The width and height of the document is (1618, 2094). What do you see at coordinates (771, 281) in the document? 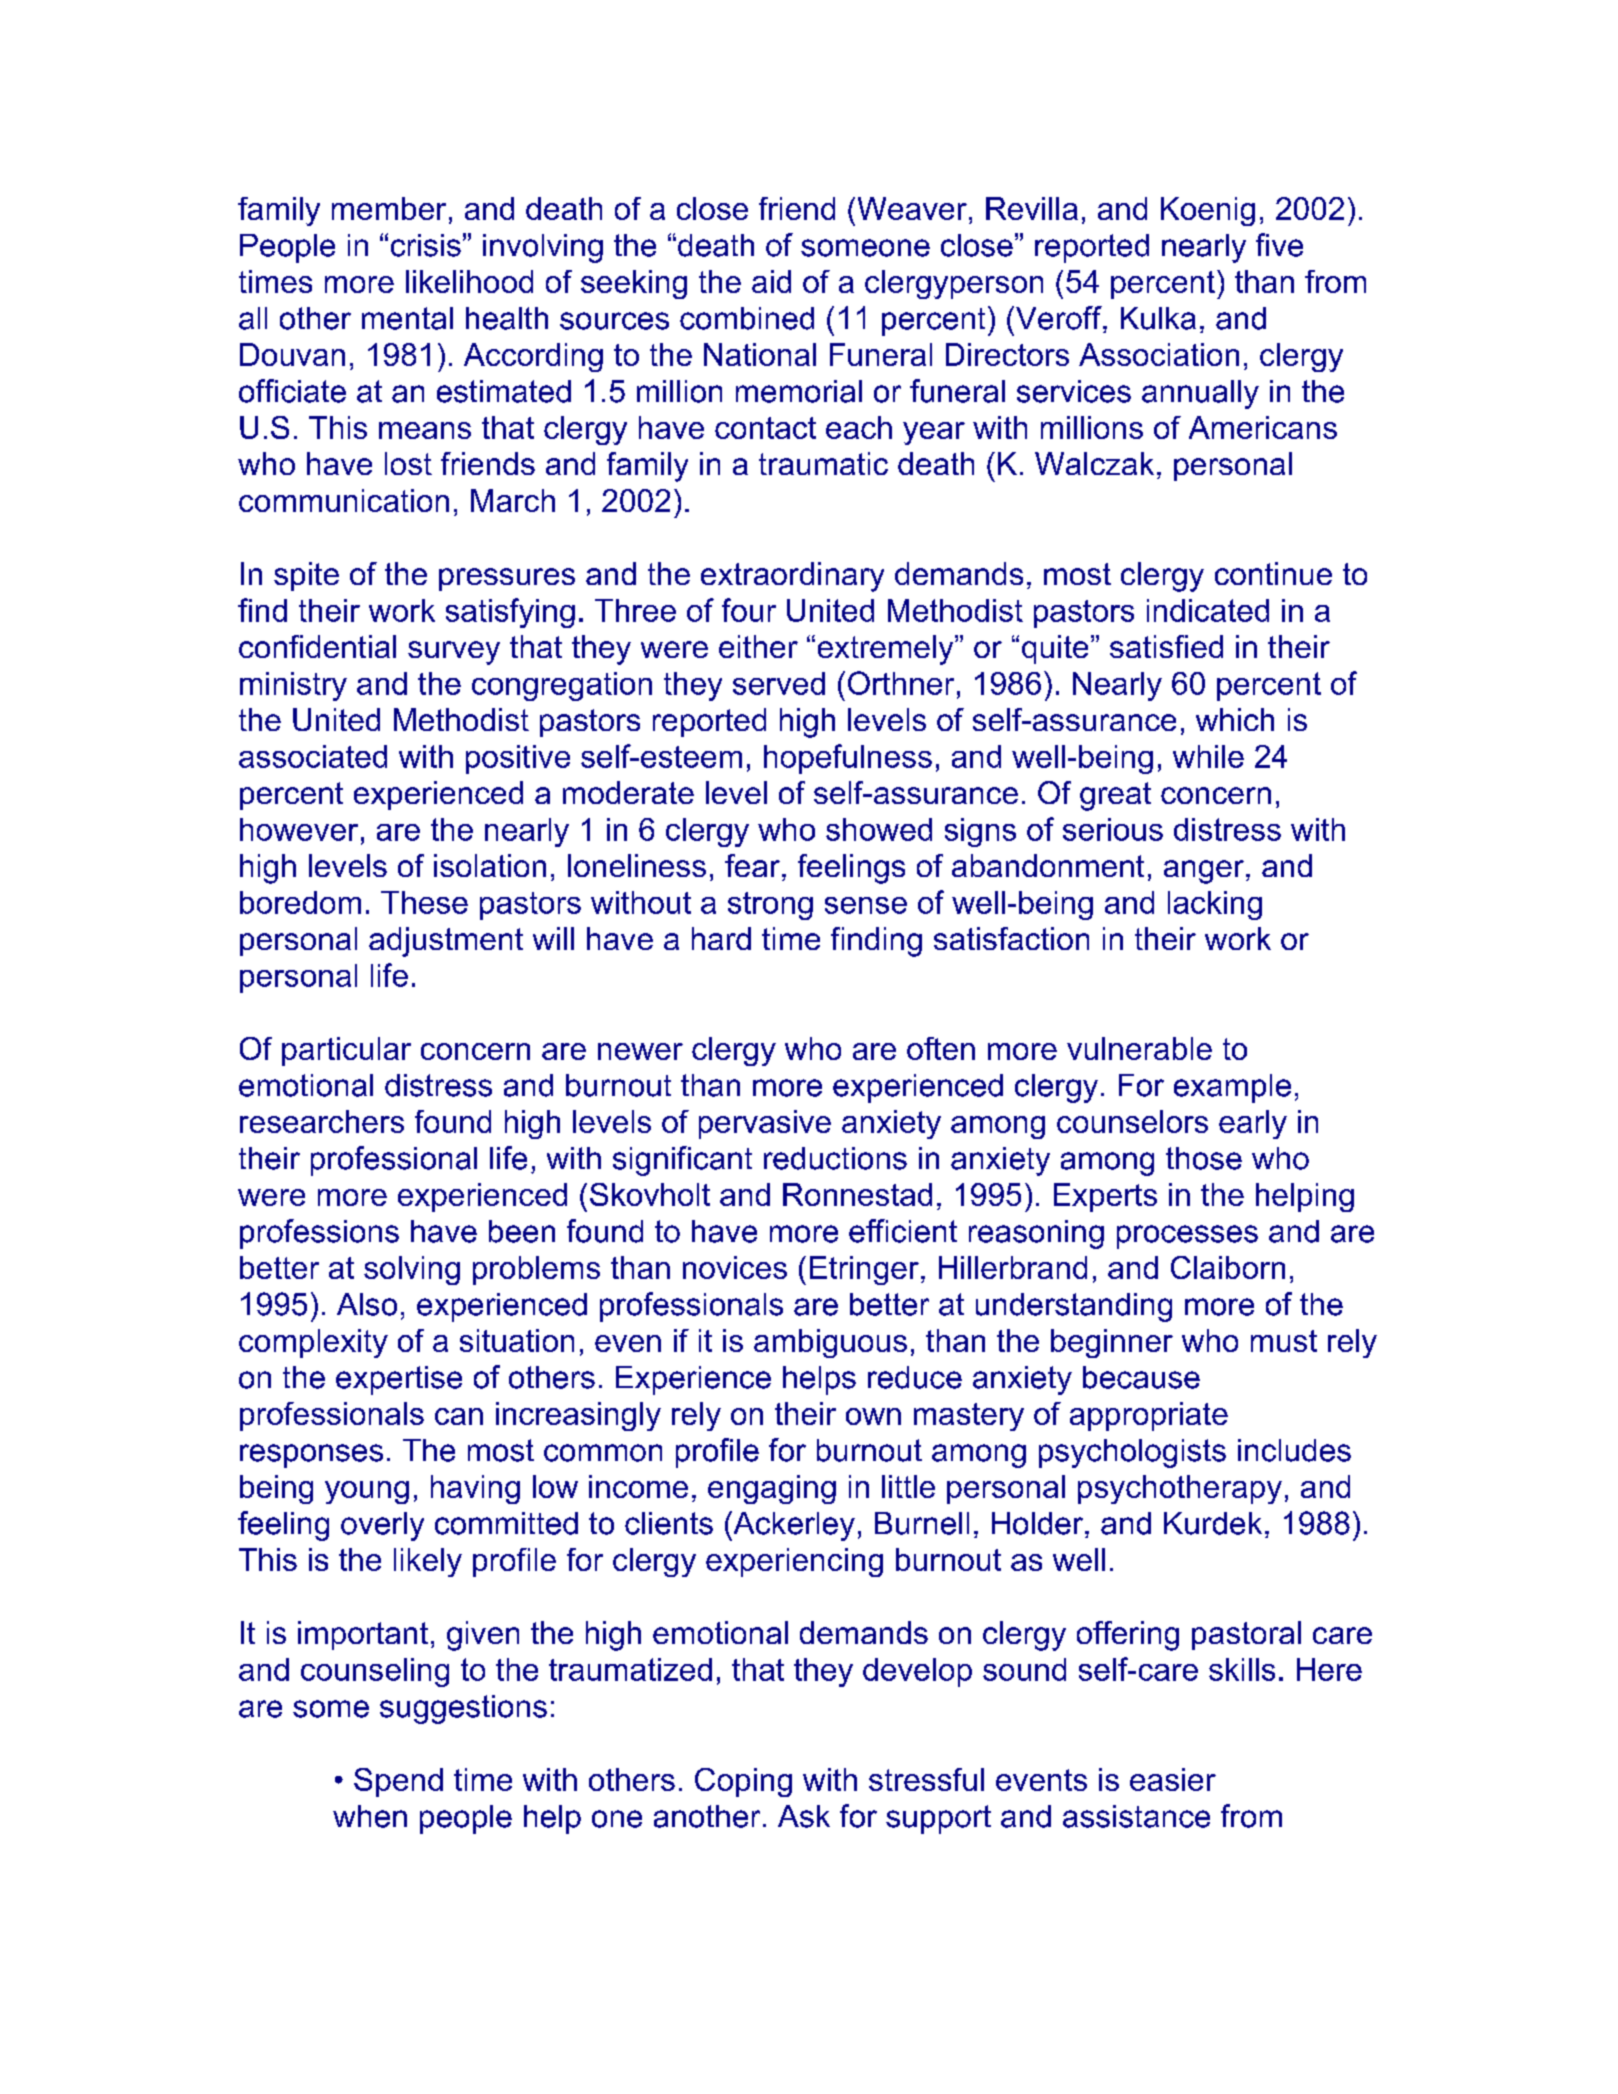
I see `aid` at bounding box center [771, 281].
